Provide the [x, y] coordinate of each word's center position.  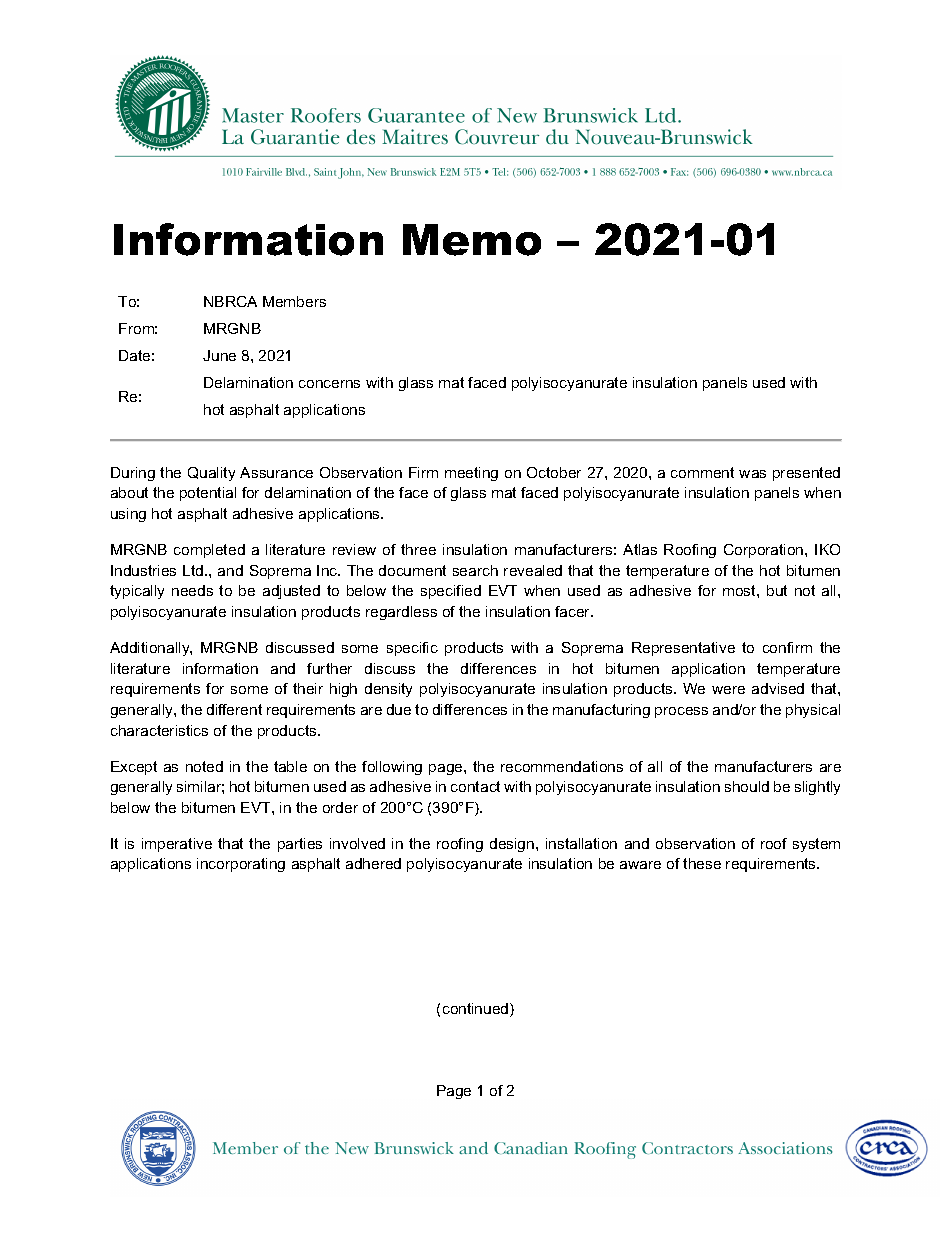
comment [702, 472]
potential [208, 494]
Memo [472, 240]
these [702, 863]
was [752, 474]
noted [204, 766]
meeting [471, 474]
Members [294, 301]
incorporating [241, 865]
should [747, 786]
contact [475, 786]
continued [477, 1010]
